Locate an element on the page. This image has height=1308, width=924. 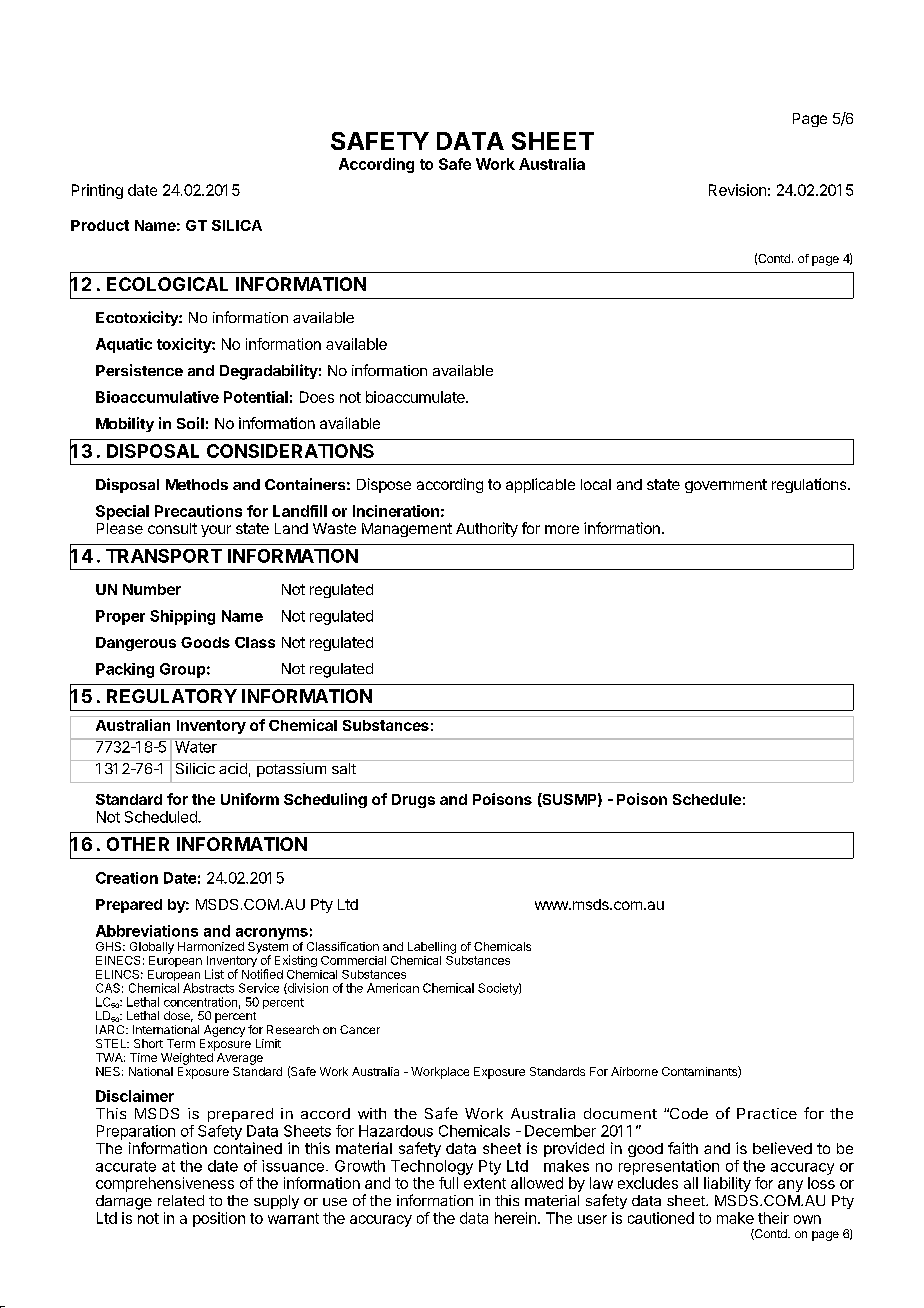
Labelling is located at coordinates (432, 948).
